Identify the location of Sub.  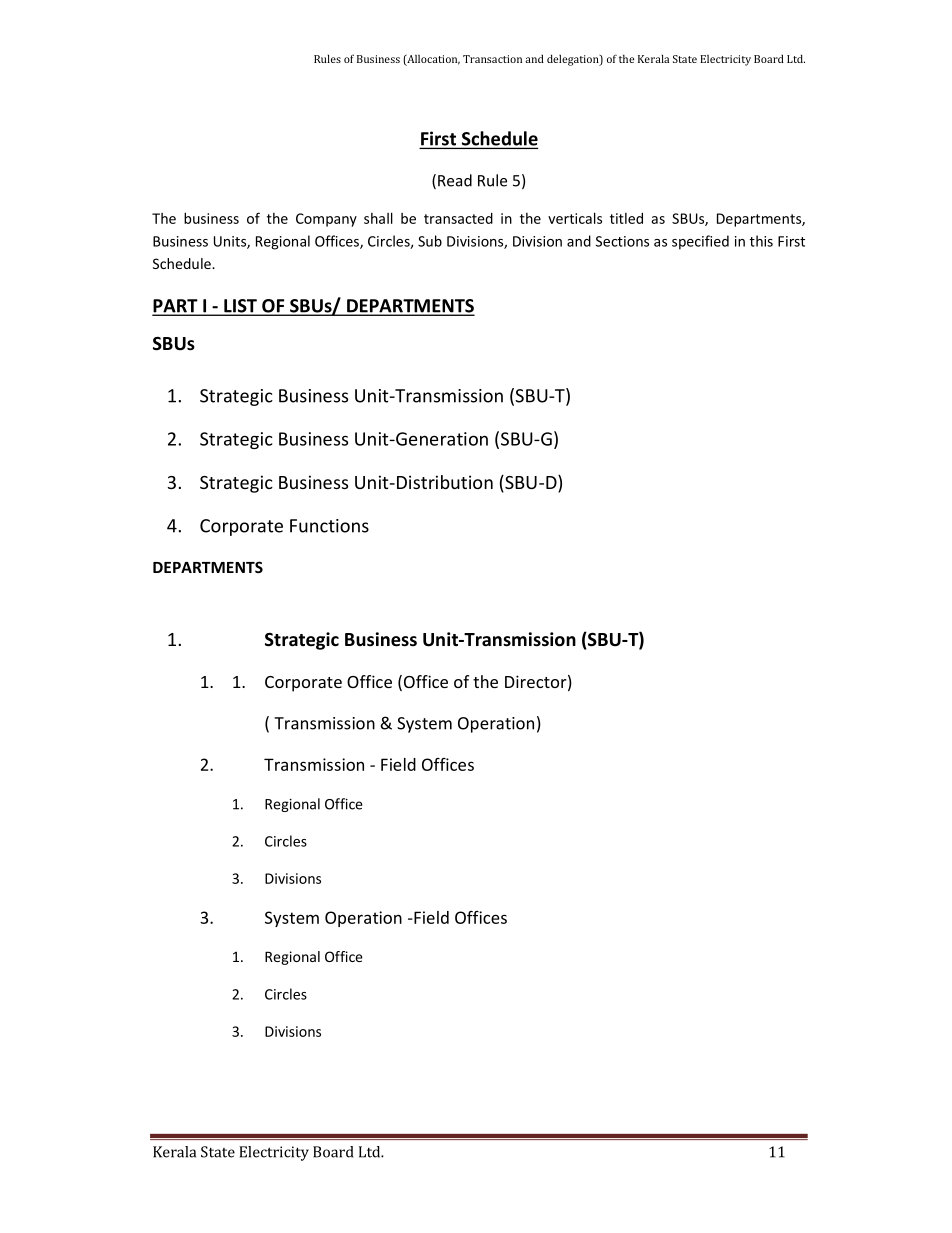
(430, 241).
